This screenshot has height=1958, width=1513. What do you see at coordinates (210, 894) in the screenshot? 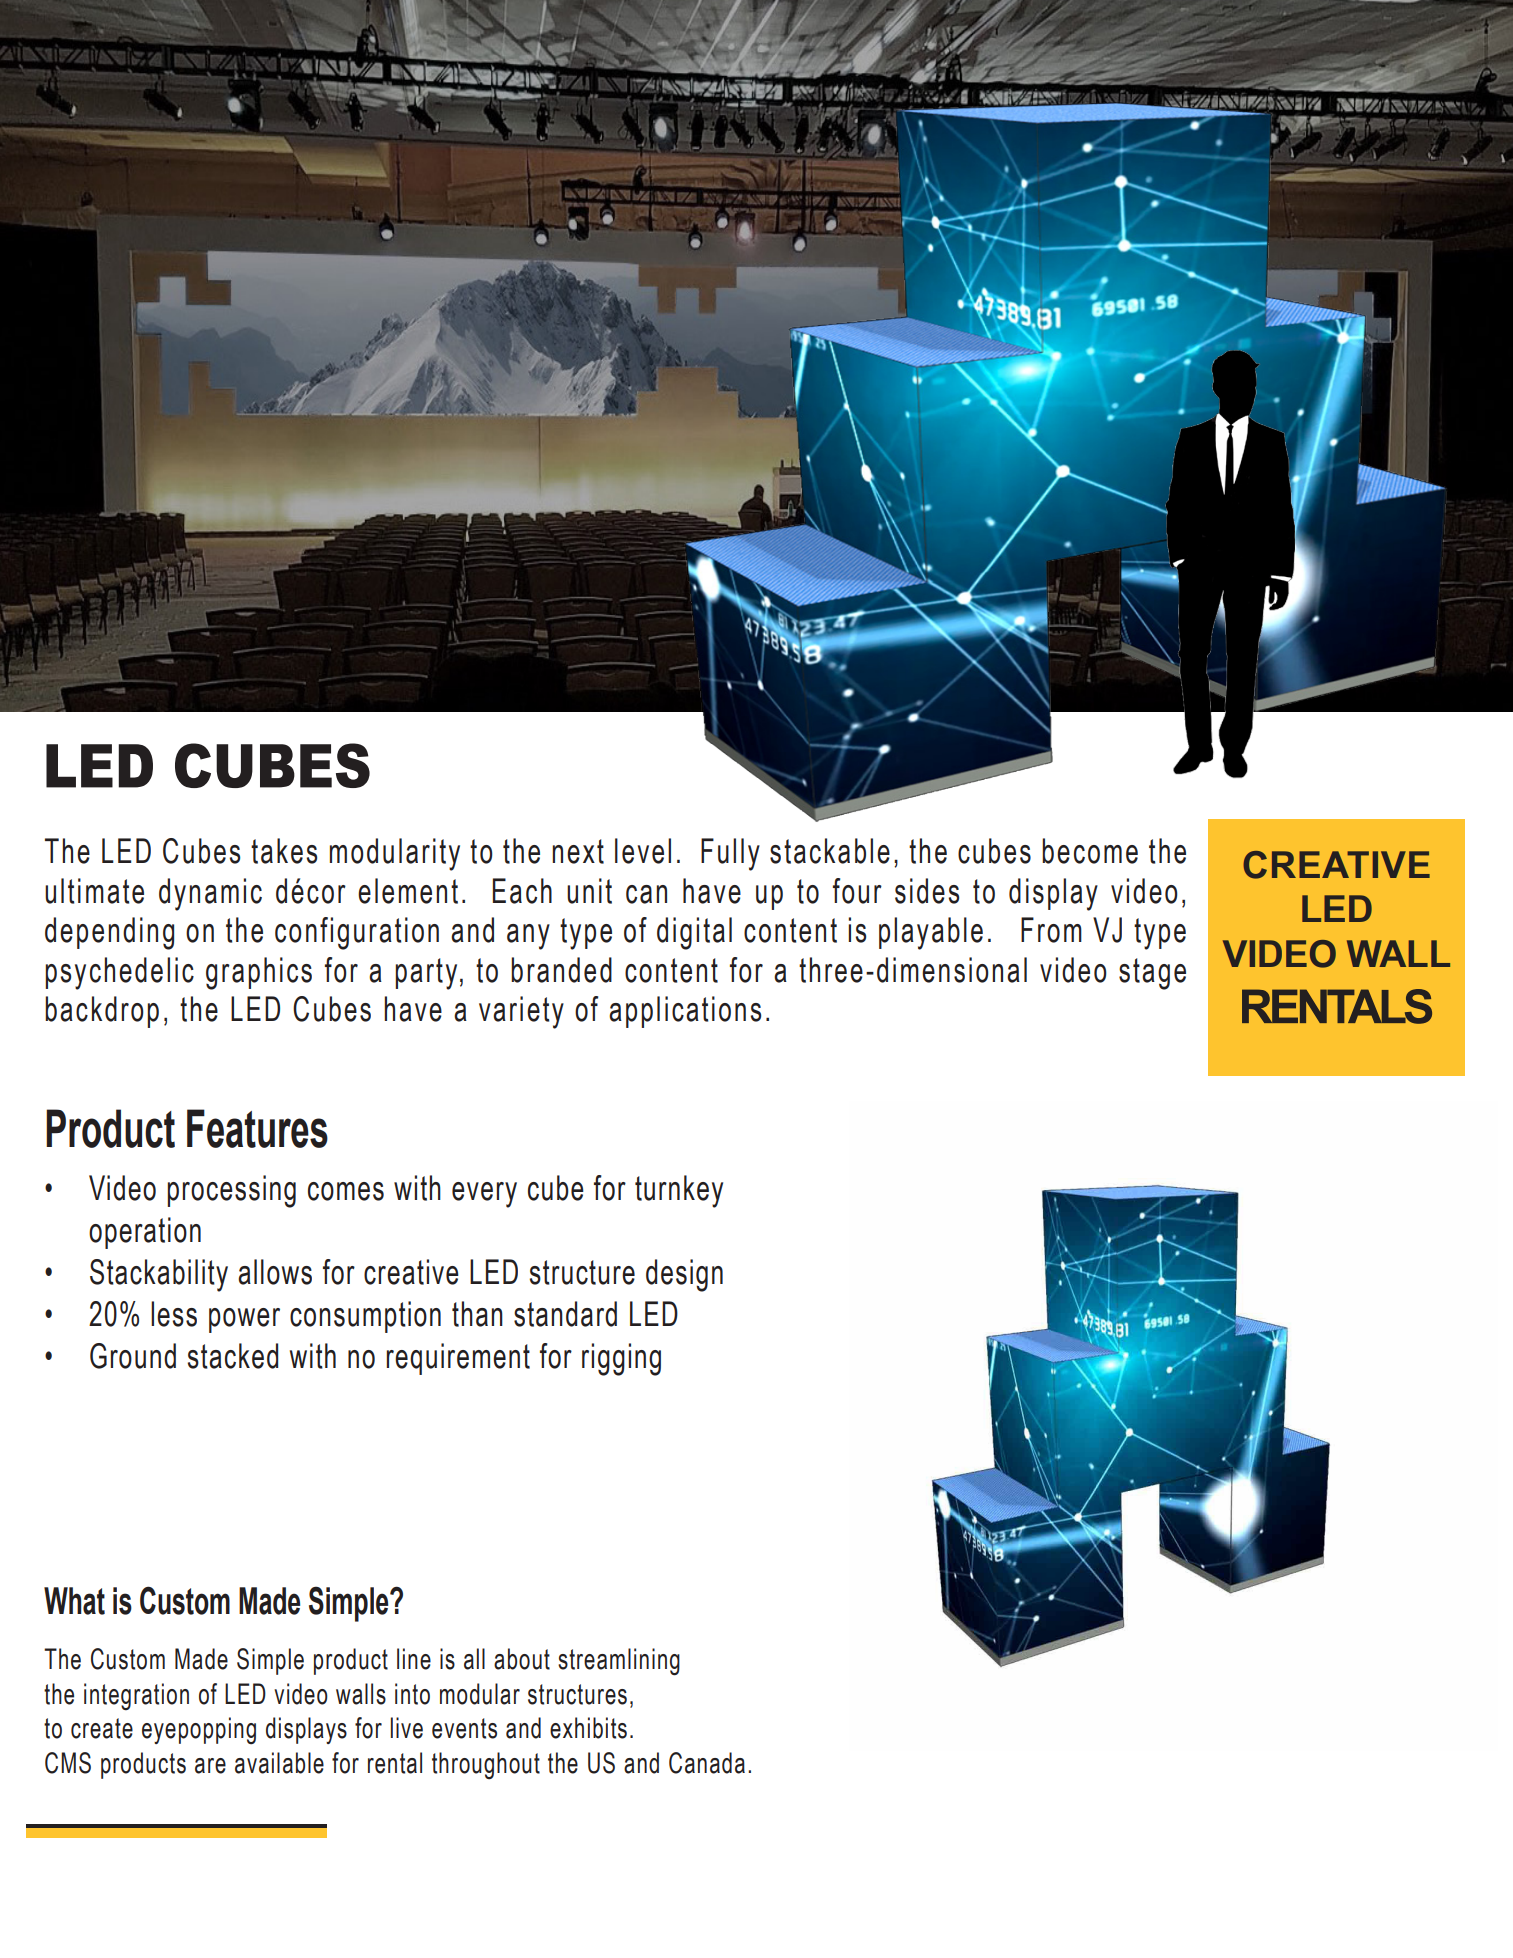
I see `dynamic` at bounding box center [210, 894].
